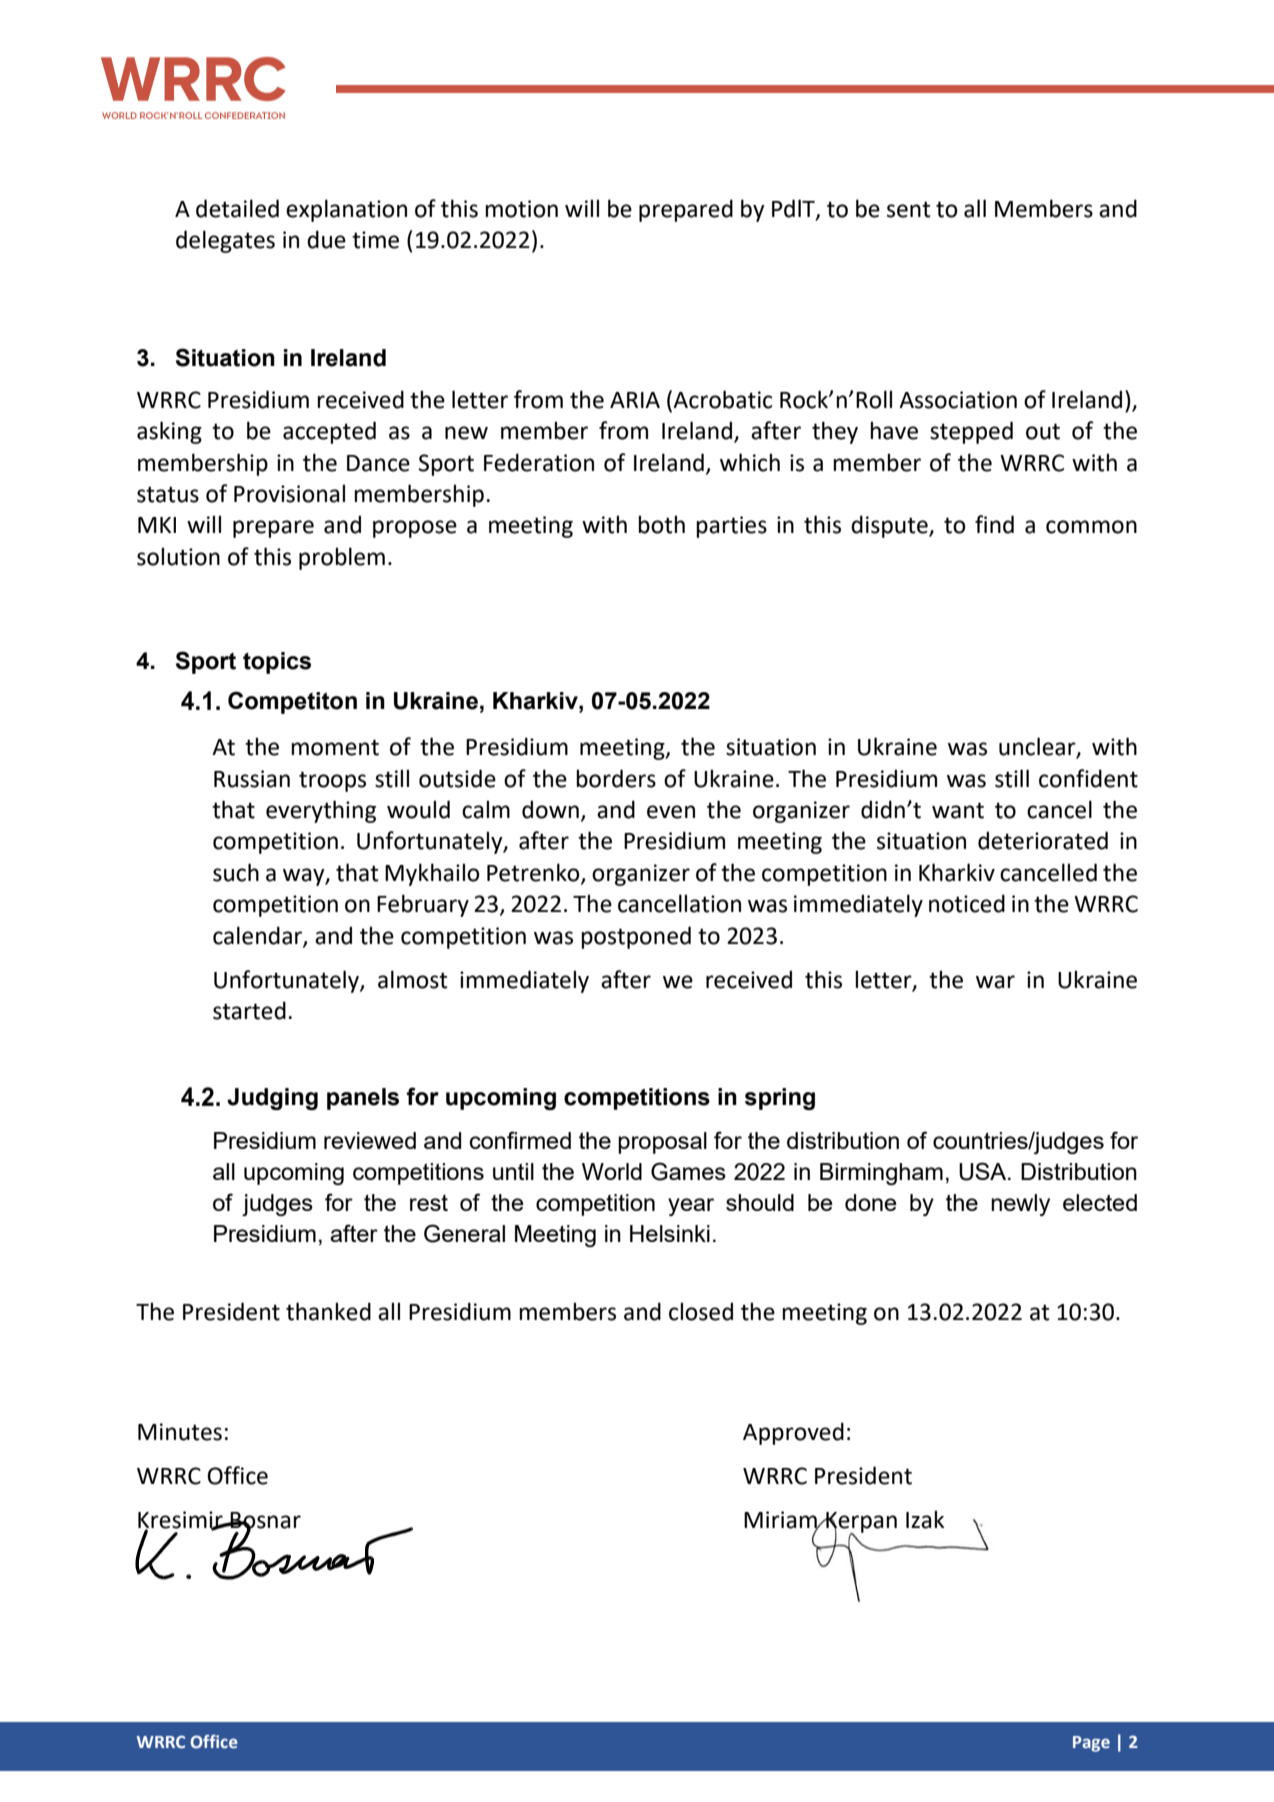  What do you see at coordinates (180, 1432) in the page?
I see `Minutes` at bounding box center [180, 1432].
